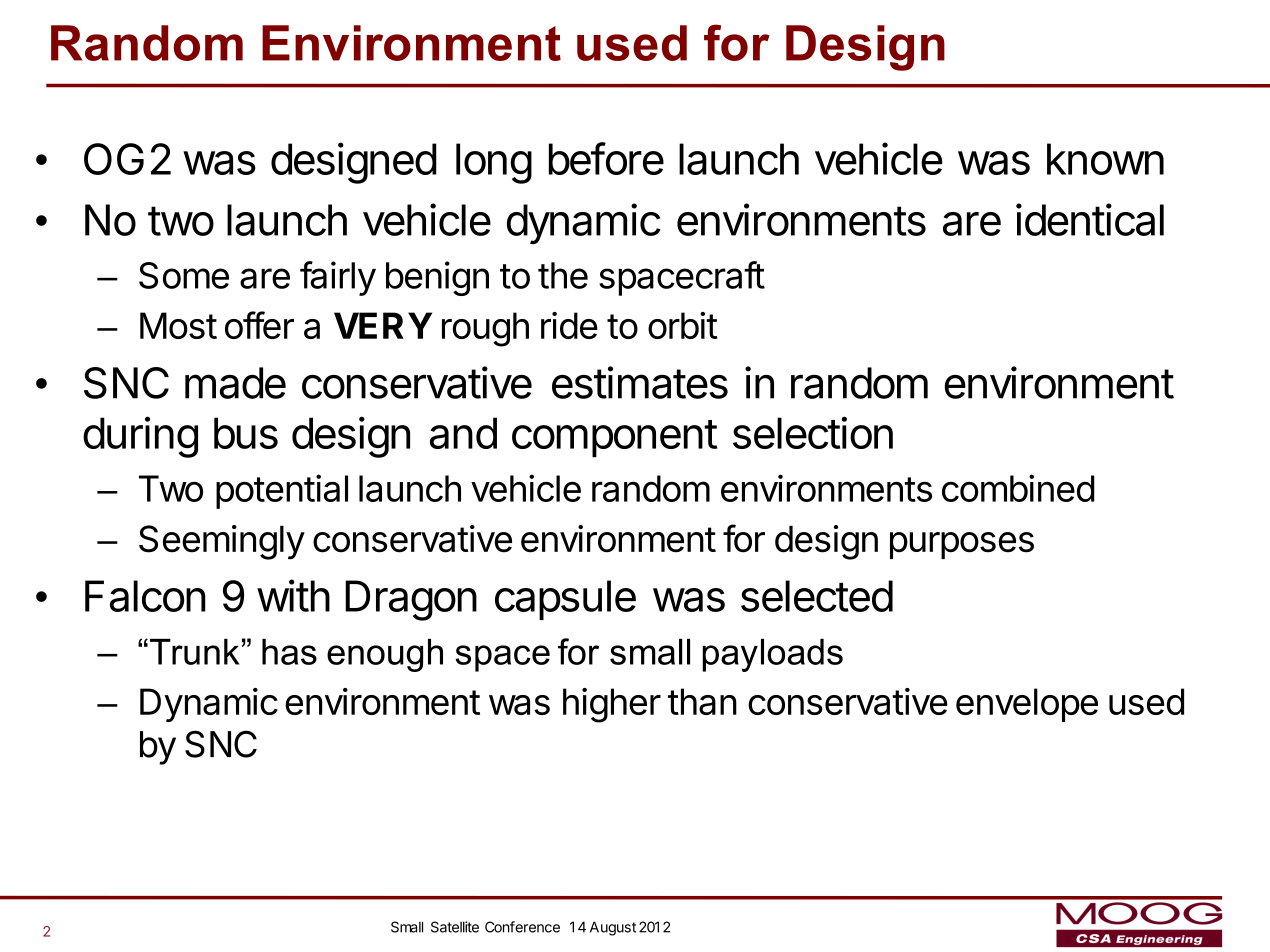  What do you see at coordinates (1105, 159) in the screenshot?
I see `known` at bounding box center [1105, 159].
